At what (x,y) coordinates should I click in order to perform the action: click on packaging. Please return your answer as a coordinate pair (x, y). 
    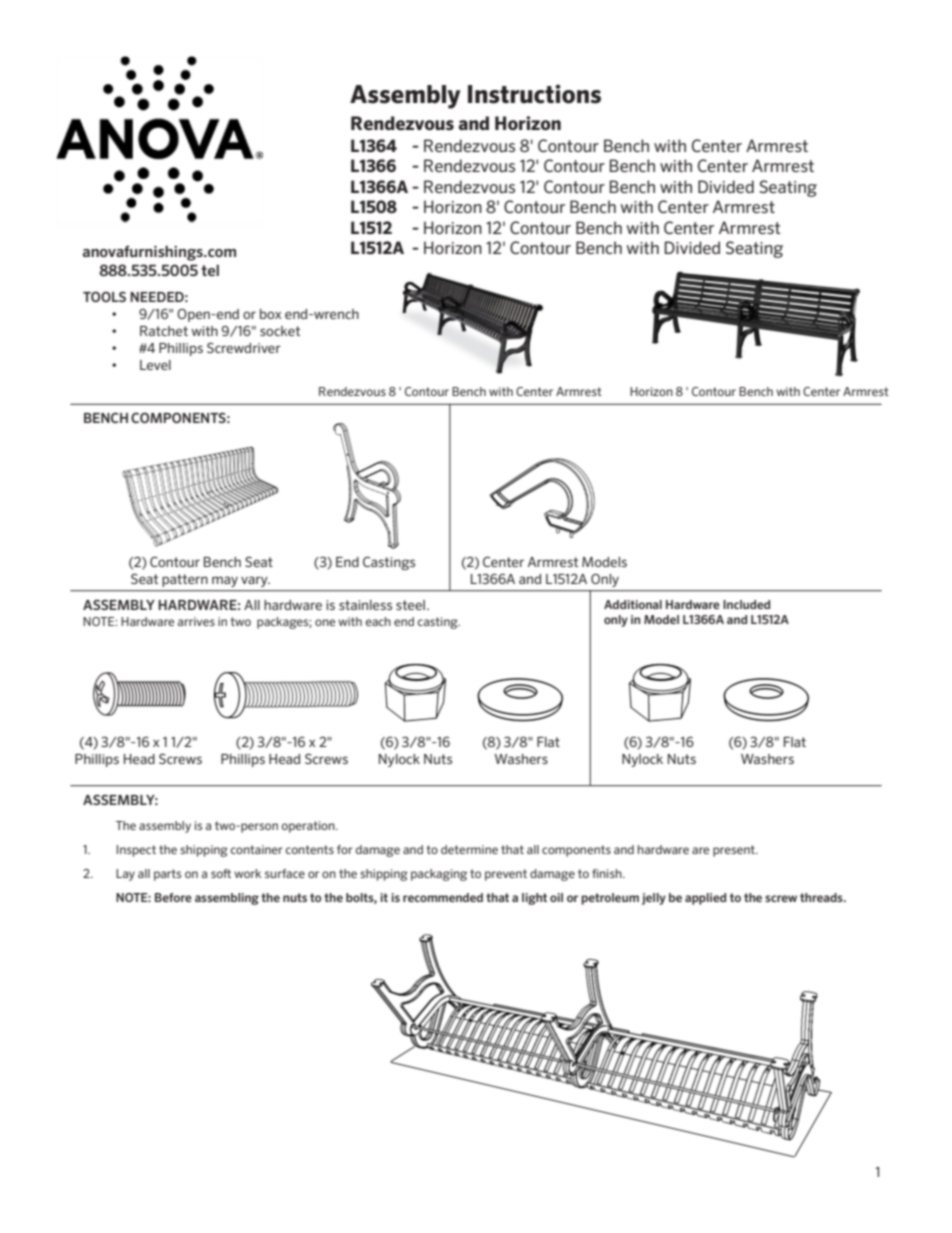
    Looking at the image, I should click on (439, 875).
